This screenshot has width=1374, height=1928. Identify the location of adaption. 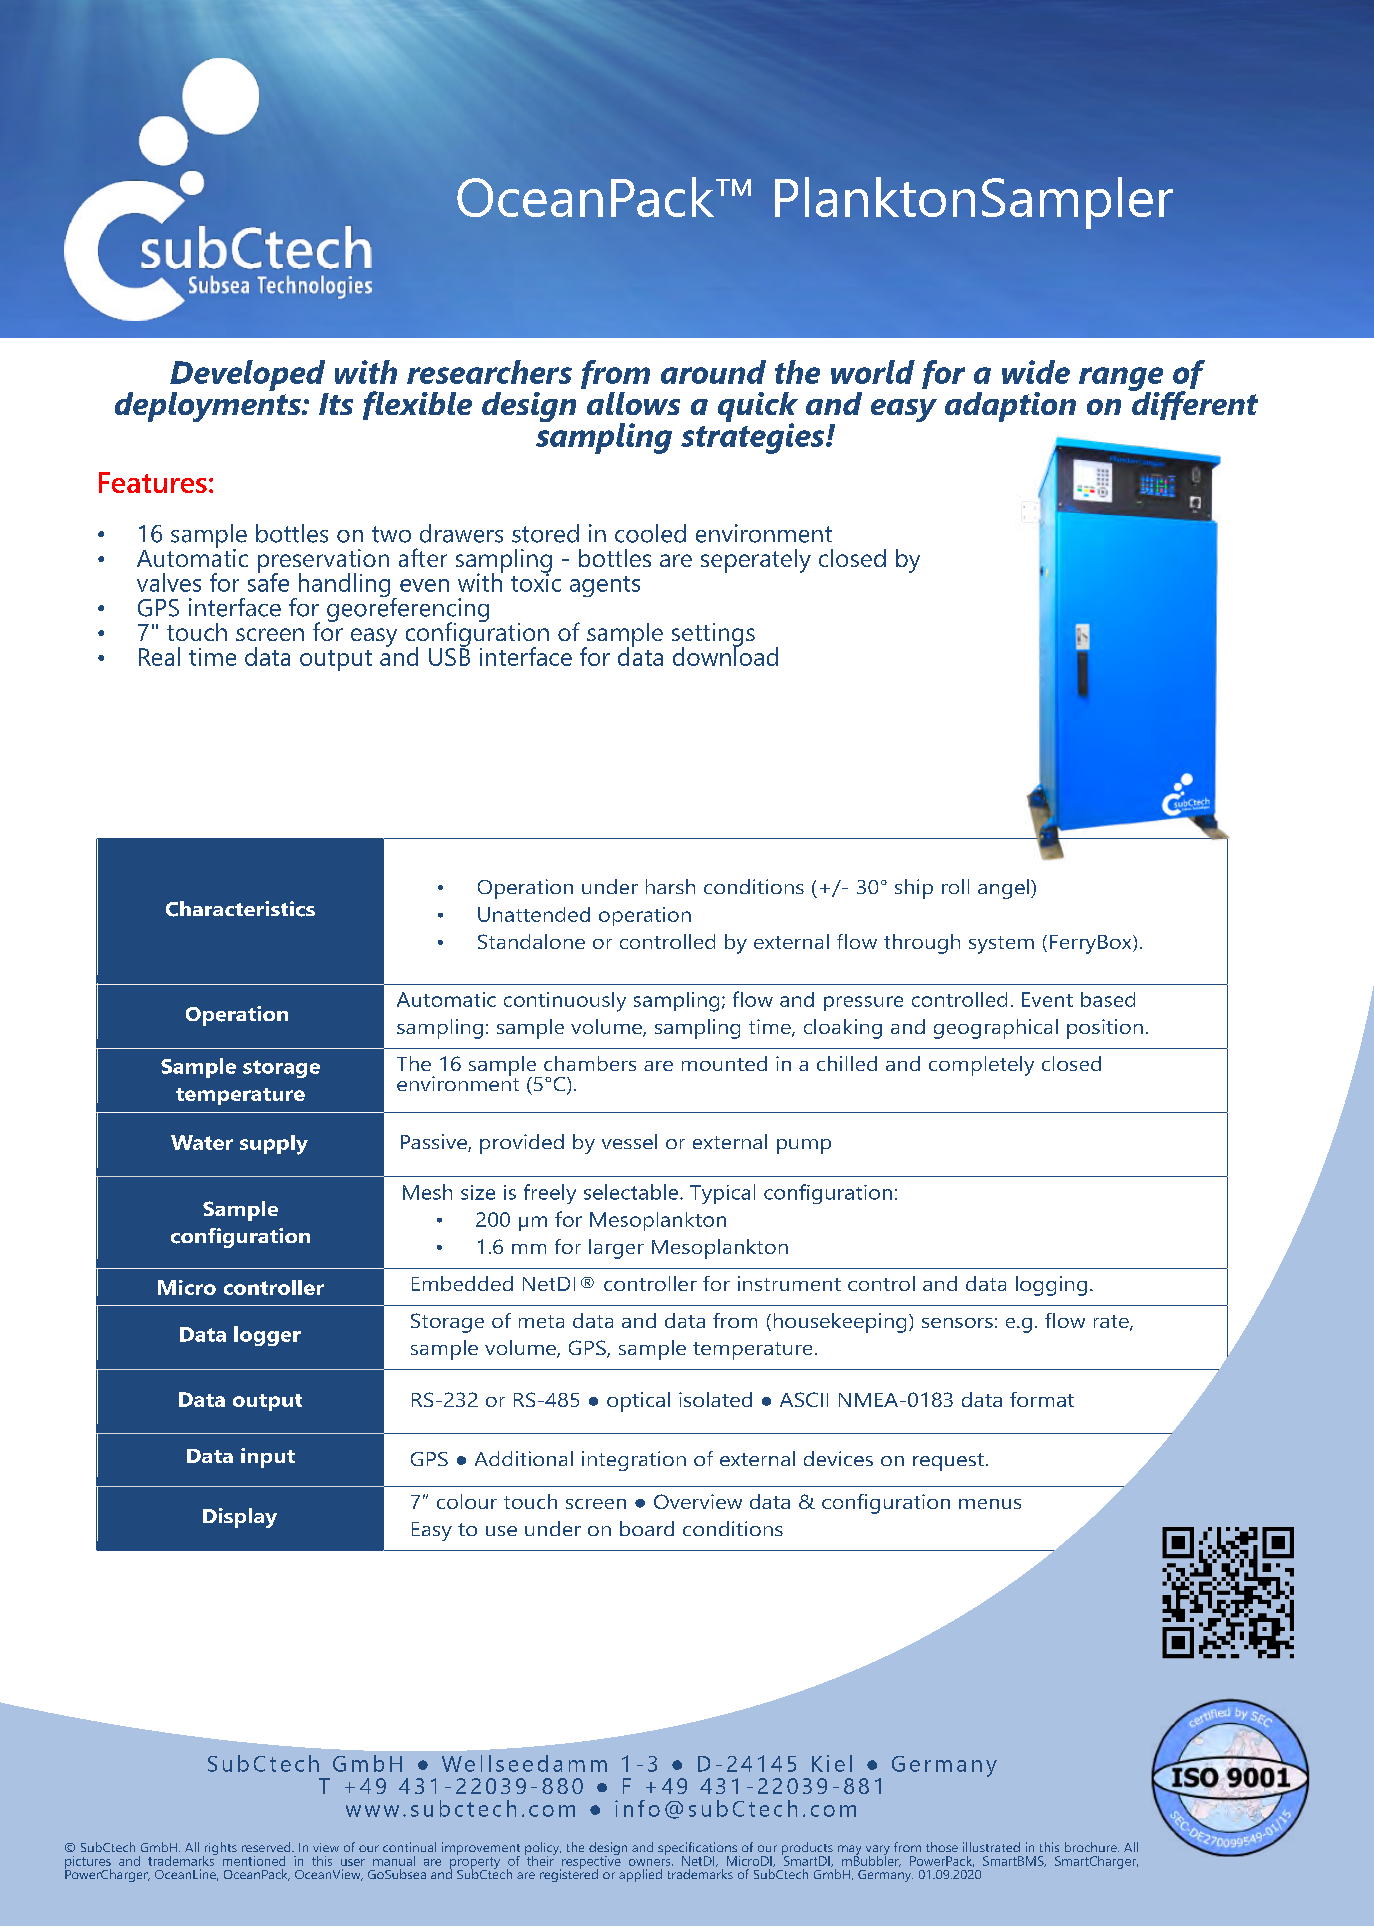
(1010, 407).
